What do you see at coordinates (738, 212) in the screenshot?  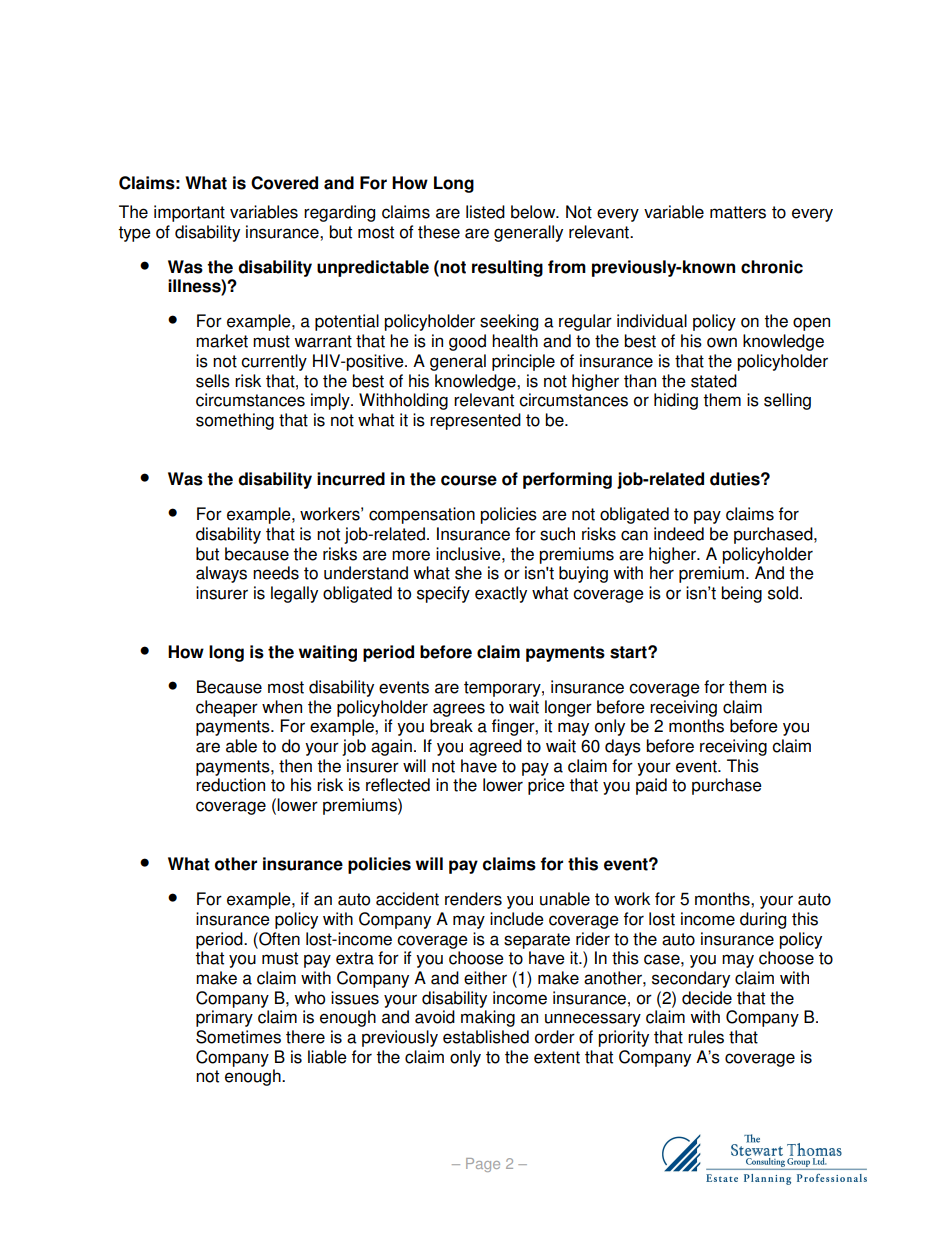 I see `matters` at bounding box center [738, 212].
